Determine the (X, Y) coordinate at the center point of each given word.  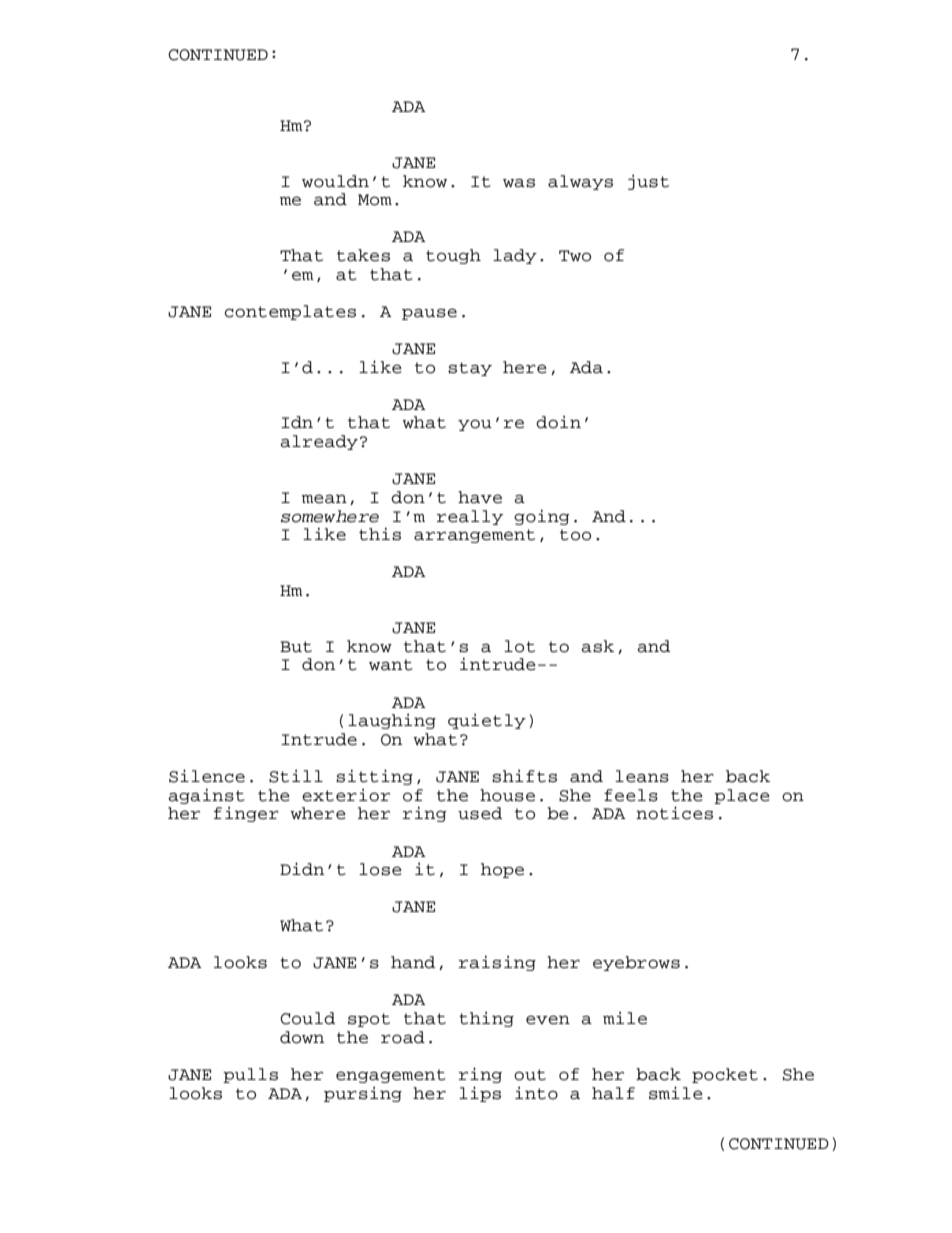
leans (642, 776)
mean (324, 499)
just (648, 182)
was (519, 183)
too (575, 535)
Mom (375, 200)
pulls (250, 1075)
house (507, 795)
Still (296, 776)
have (480, 497)
